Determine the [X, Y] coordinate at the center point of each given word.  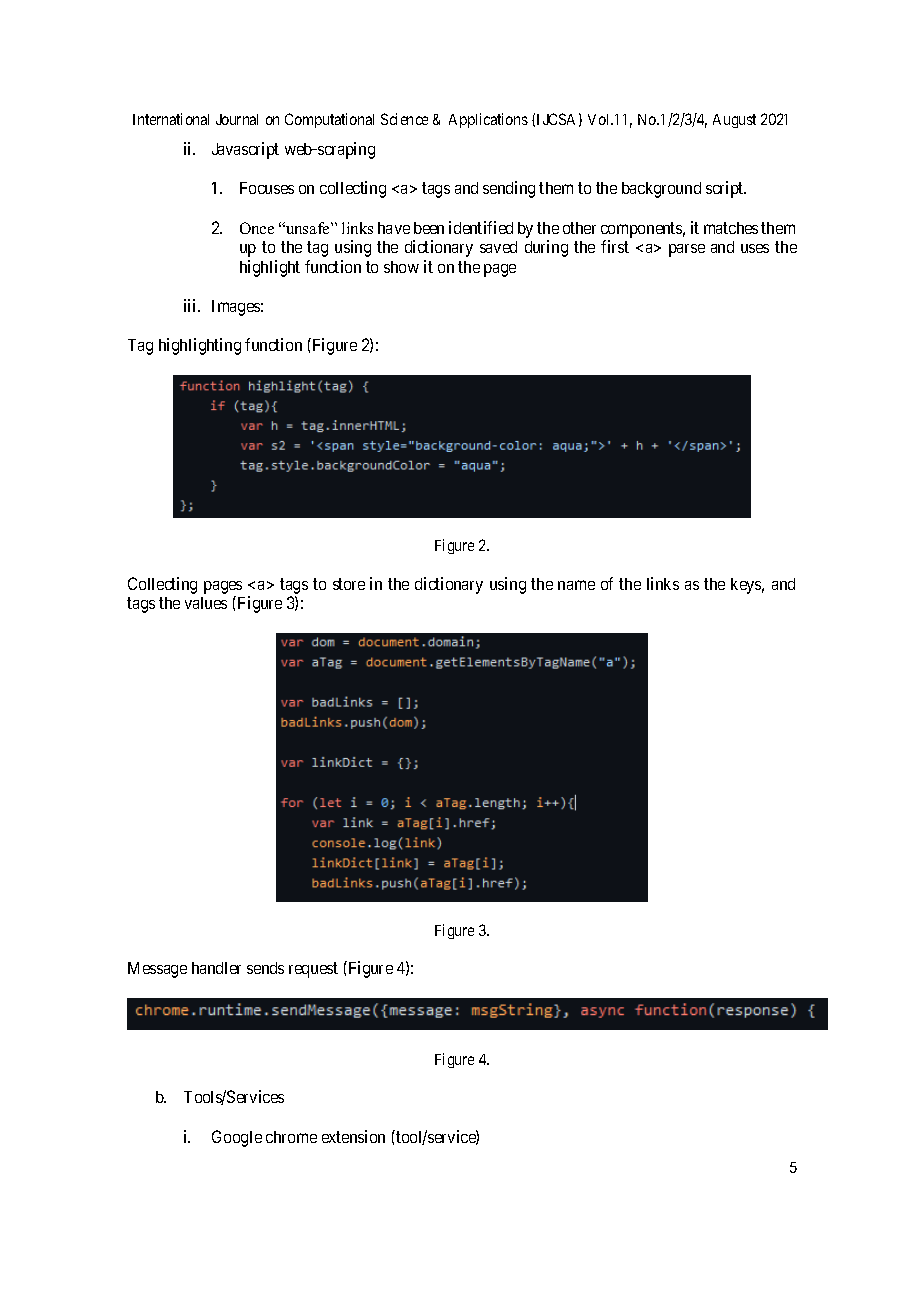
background [661, 190]
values [206, 603]
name [576, 585]
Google [237, 1138]
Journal [237, 119]
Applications [488, 120]
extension [353, 1136]
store [349, 584]
